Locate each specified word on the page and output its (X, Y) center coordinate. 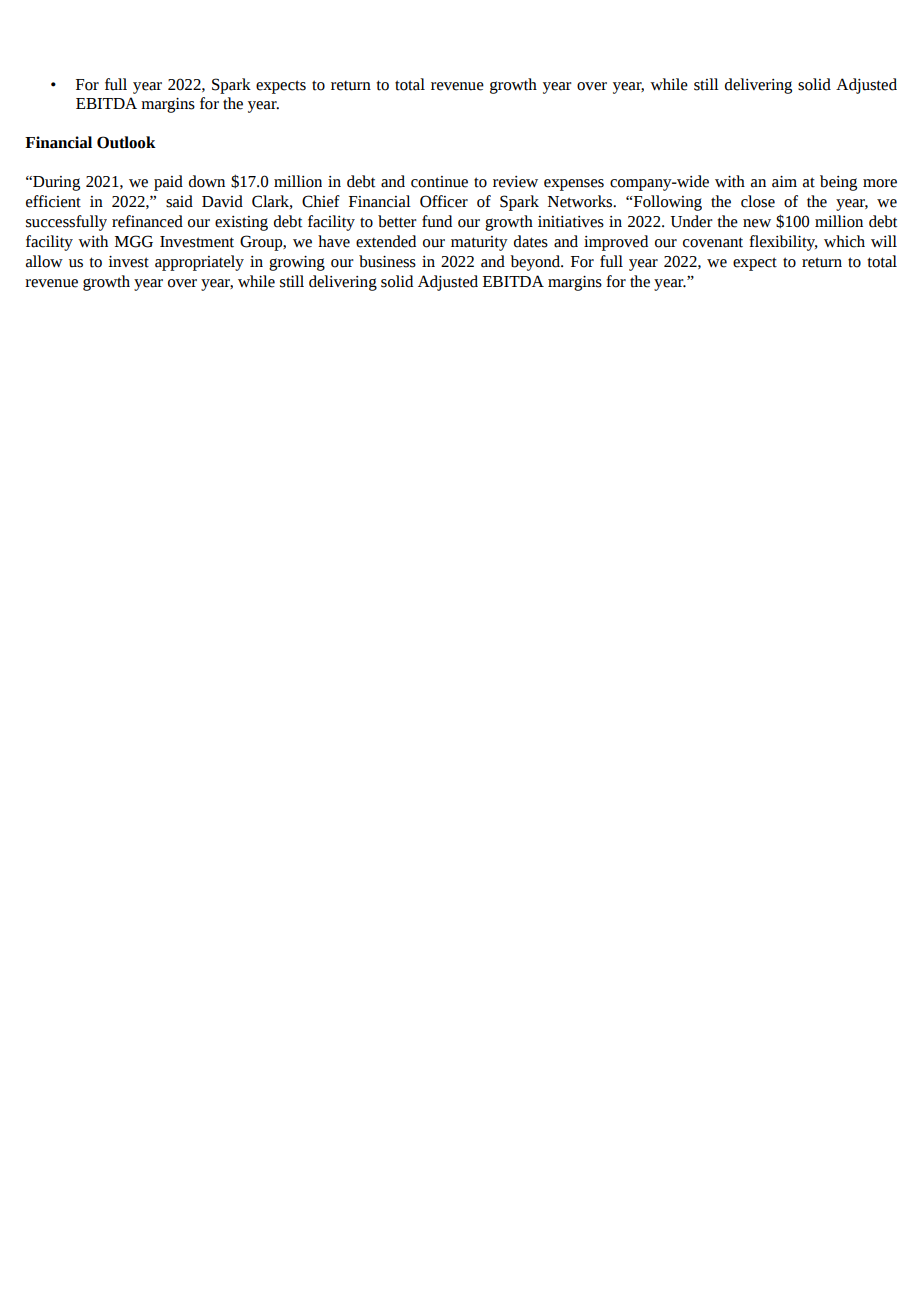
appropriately (199, 263)
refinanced (147, 221)
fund (437, 221)
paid (168, 183)
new (757, 223)
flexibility (783, 243)
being (838, 183)
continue (439, 182)
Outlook (126, 142)
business (387, 261)
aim (784, 182)
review (515, 182)
